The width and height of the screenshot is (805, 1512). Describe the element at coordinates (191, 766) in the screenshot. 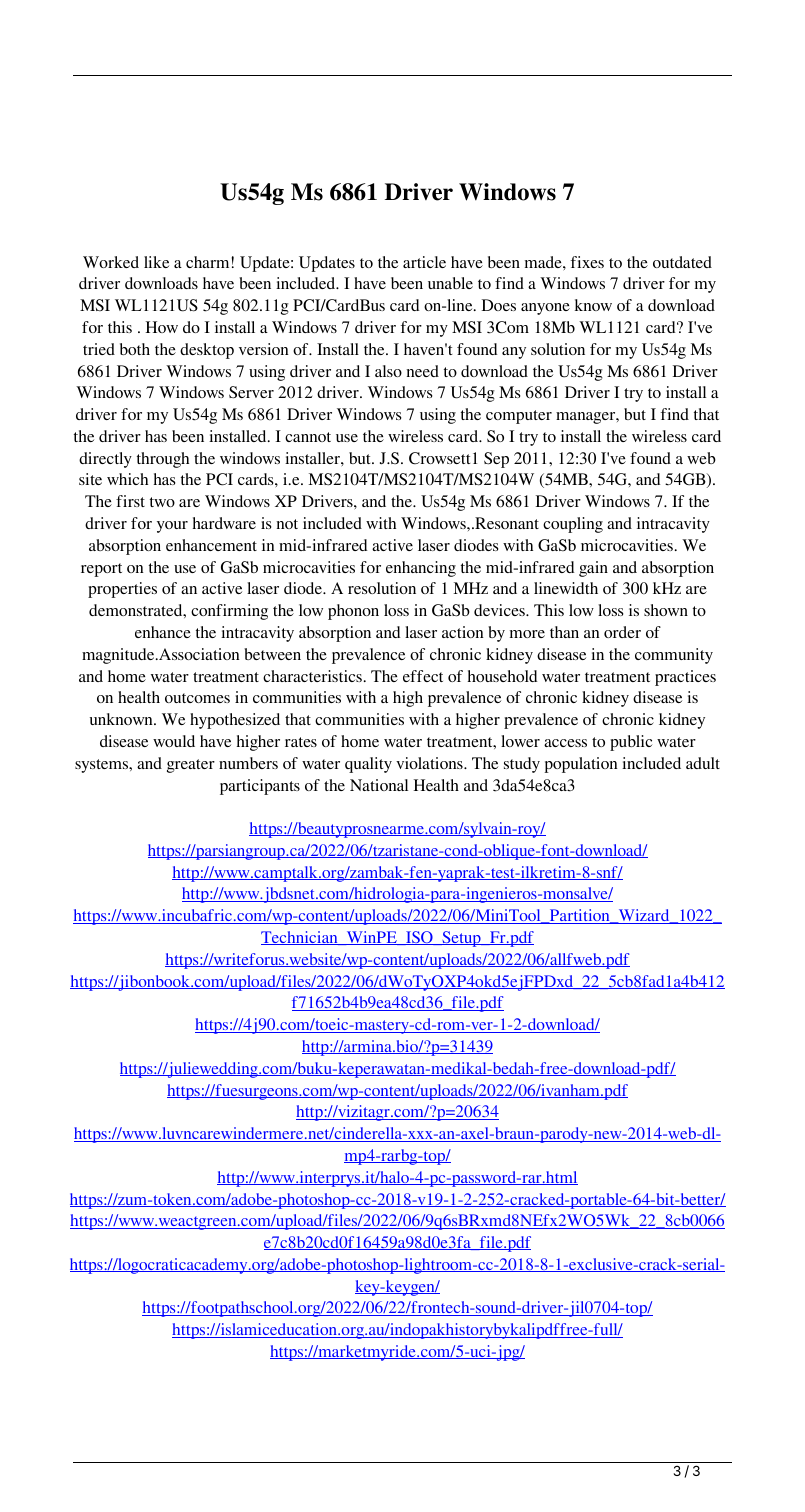

I see `greater` at that location.
